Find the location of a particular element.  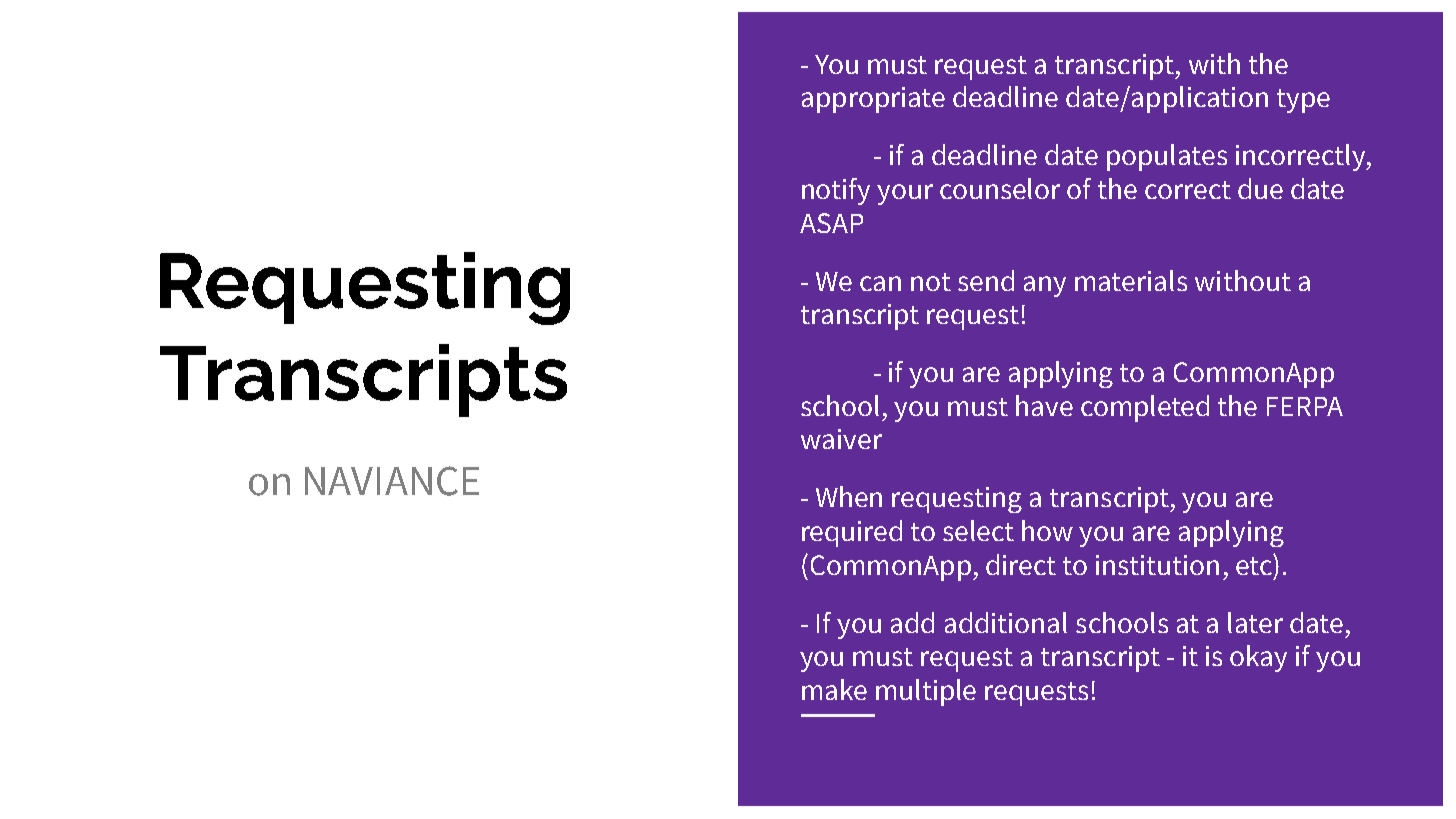

have is located at coordinates (1044, 405).
